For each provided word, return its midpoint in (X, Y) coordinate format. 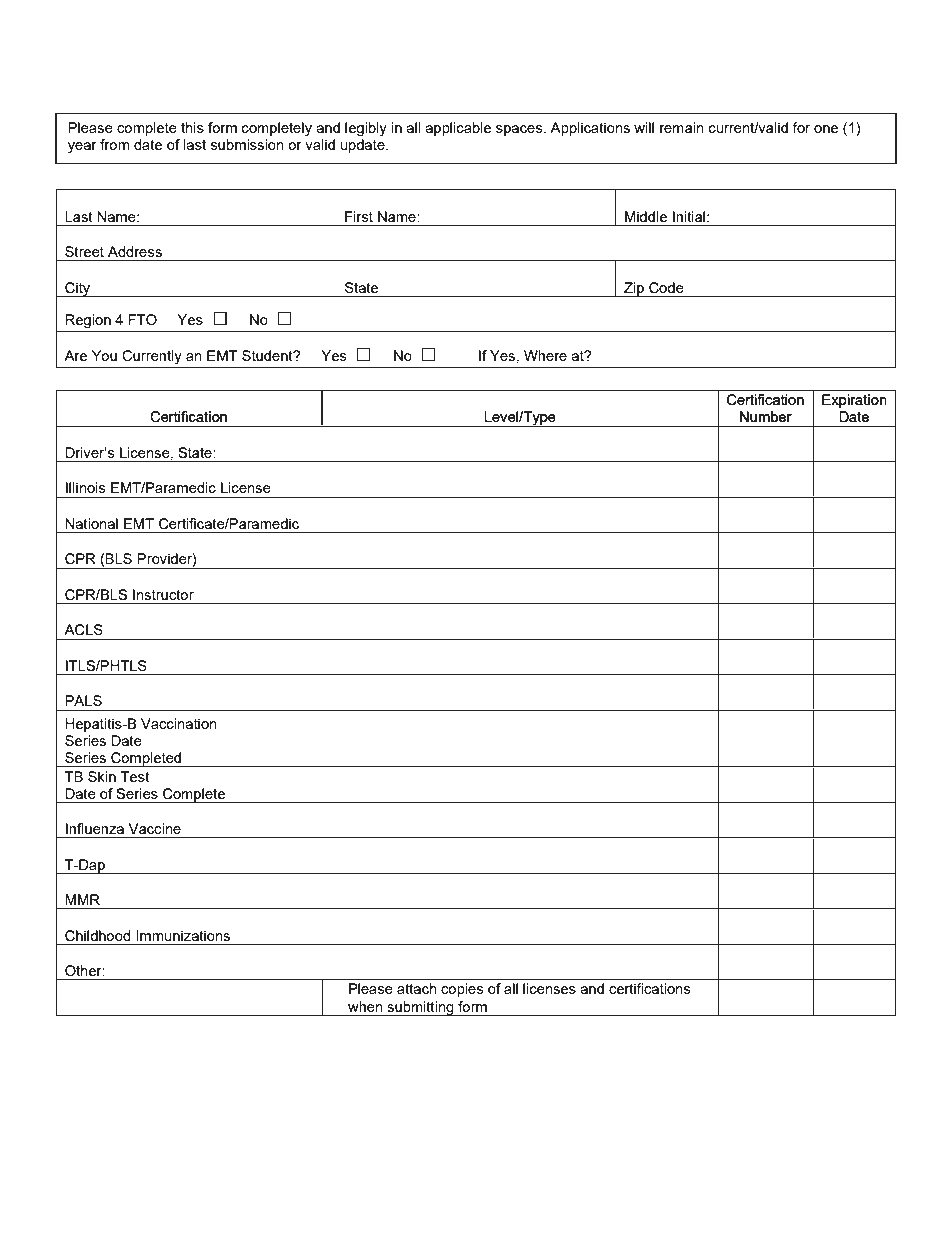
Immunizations (183, 935)
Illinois (86, 487)
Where (545, 355)
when (365, 1006)
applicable (458, 129)
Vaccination (179, 723)
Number (766, 416)
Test (135, 776)
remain (682, 127)
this (192, 127)
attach (417, 988)
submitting (420, 1008)
